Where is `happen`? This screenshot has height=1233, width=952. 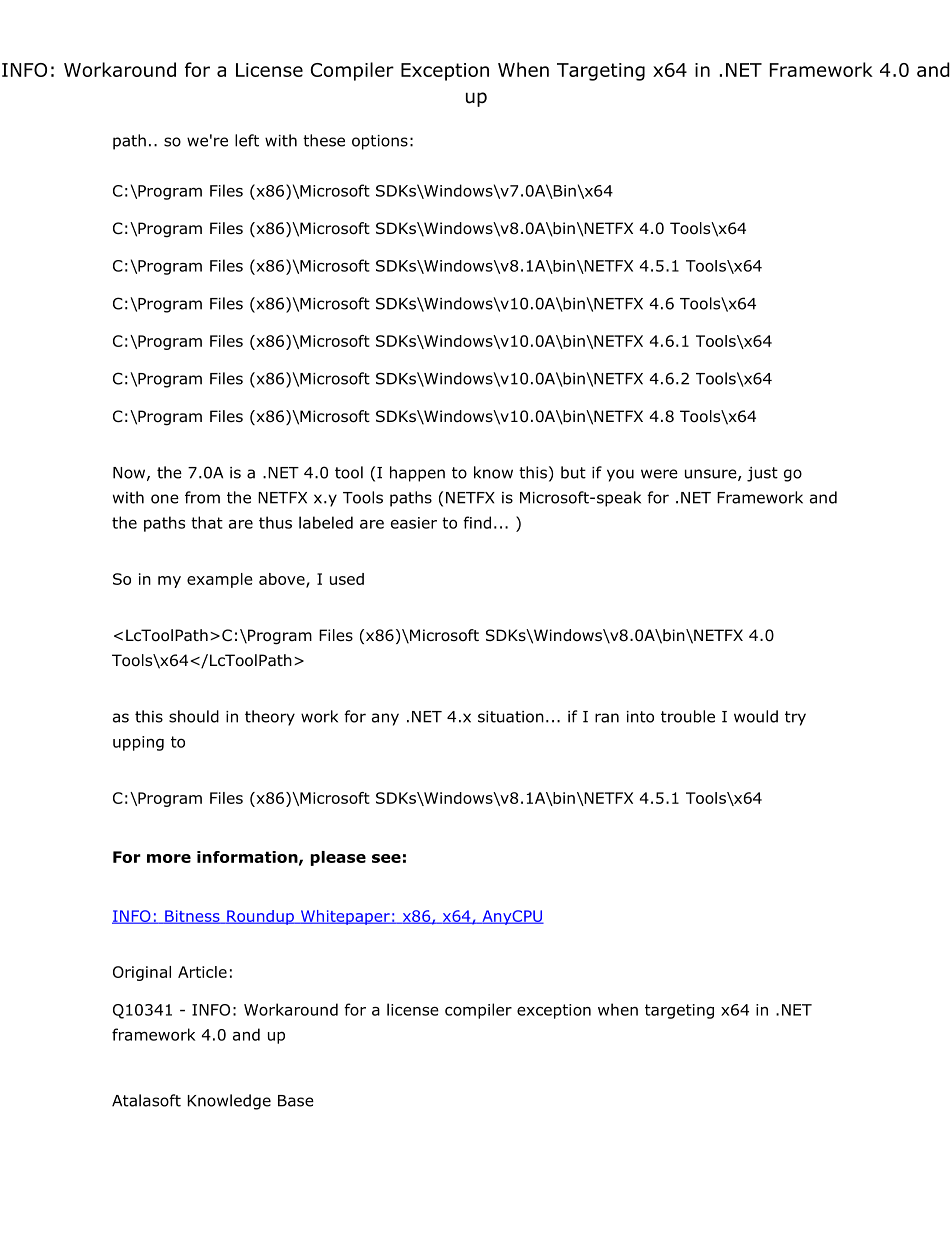 happen is located at coordinates (417, 474).
